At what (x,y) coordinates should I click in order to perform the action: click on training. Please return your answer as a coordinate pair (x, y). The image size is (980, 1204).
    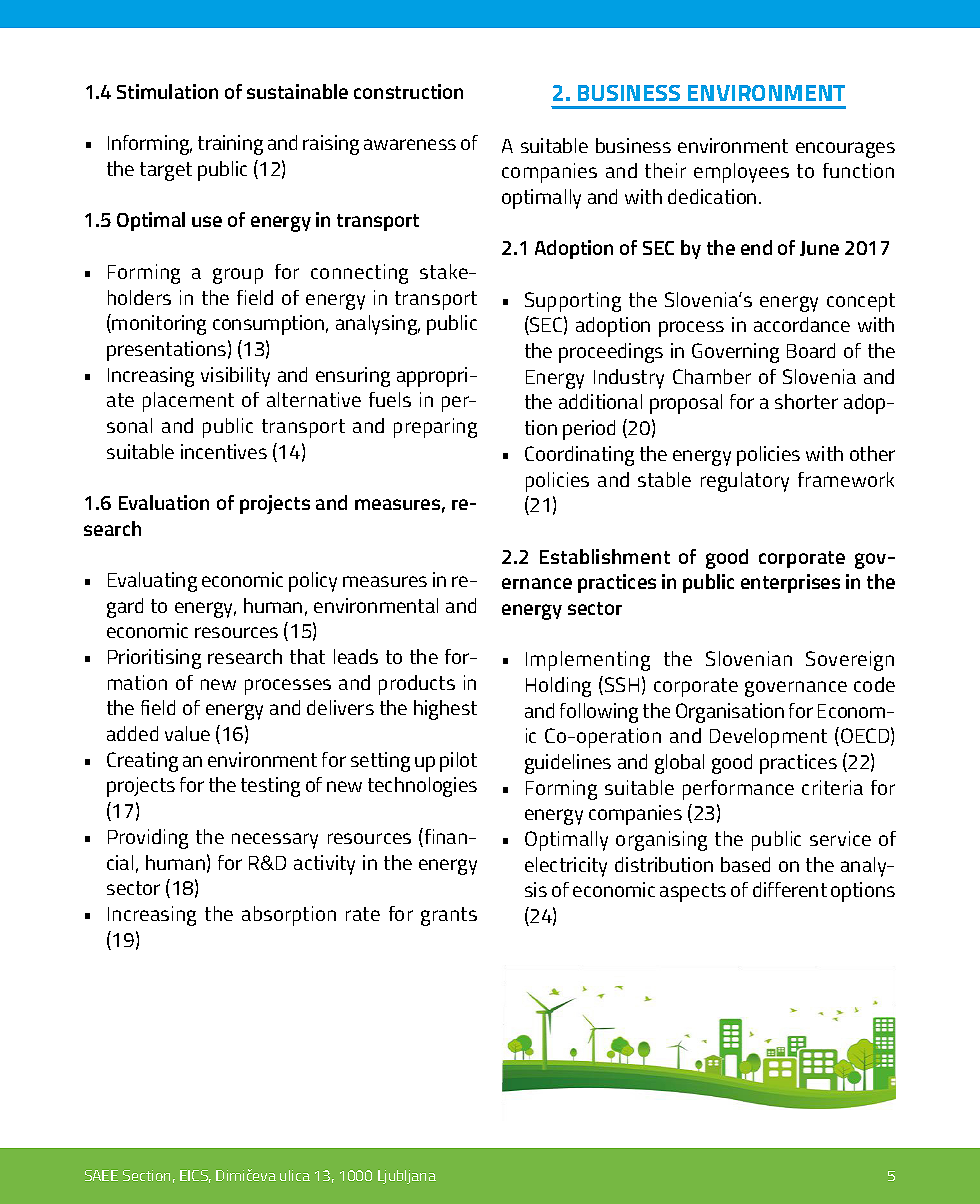
    Looking at the image, I should click on (230, 145).
